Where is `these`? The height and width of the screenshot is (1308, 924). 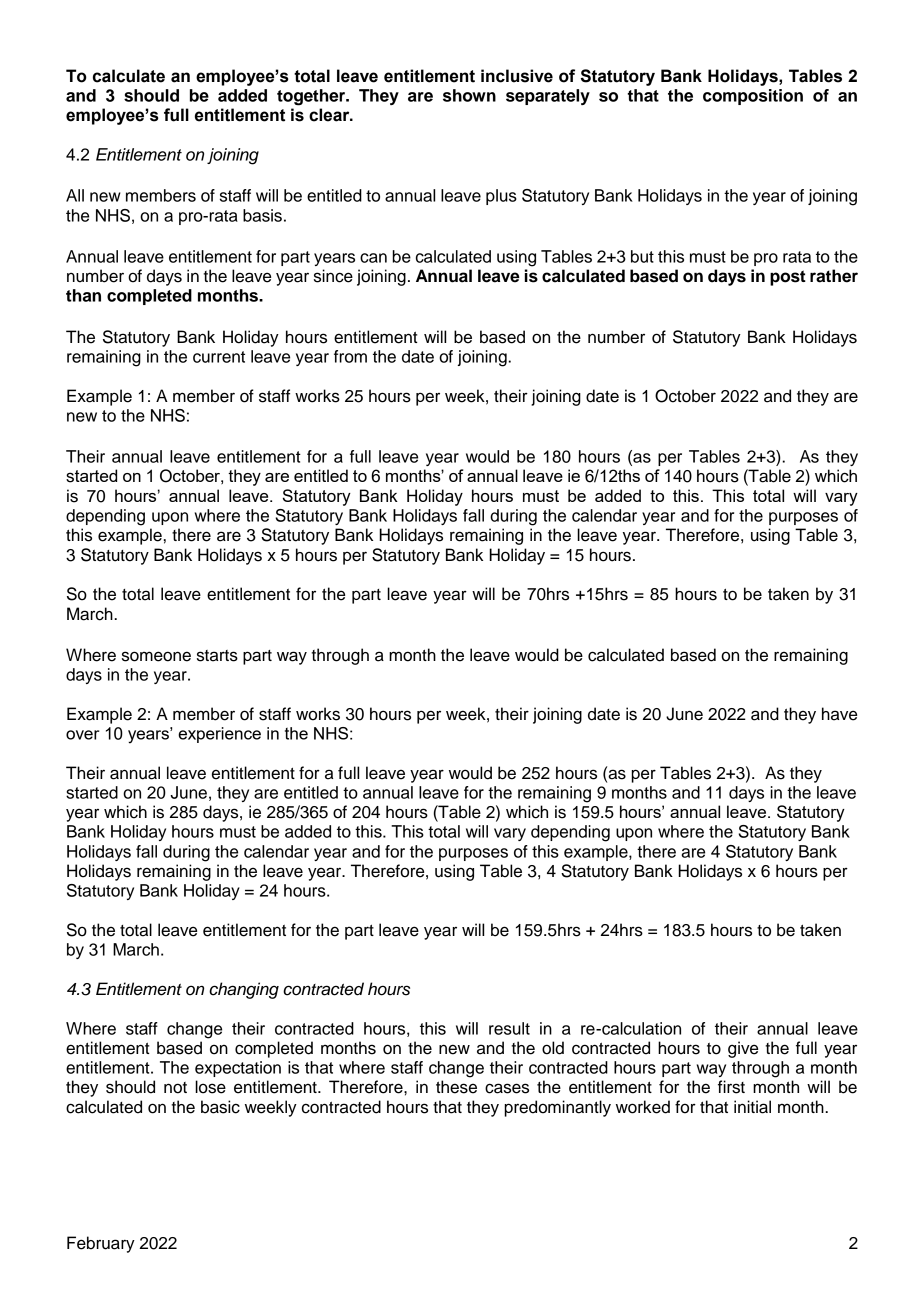 these is located at coordinates (456, 1087).
